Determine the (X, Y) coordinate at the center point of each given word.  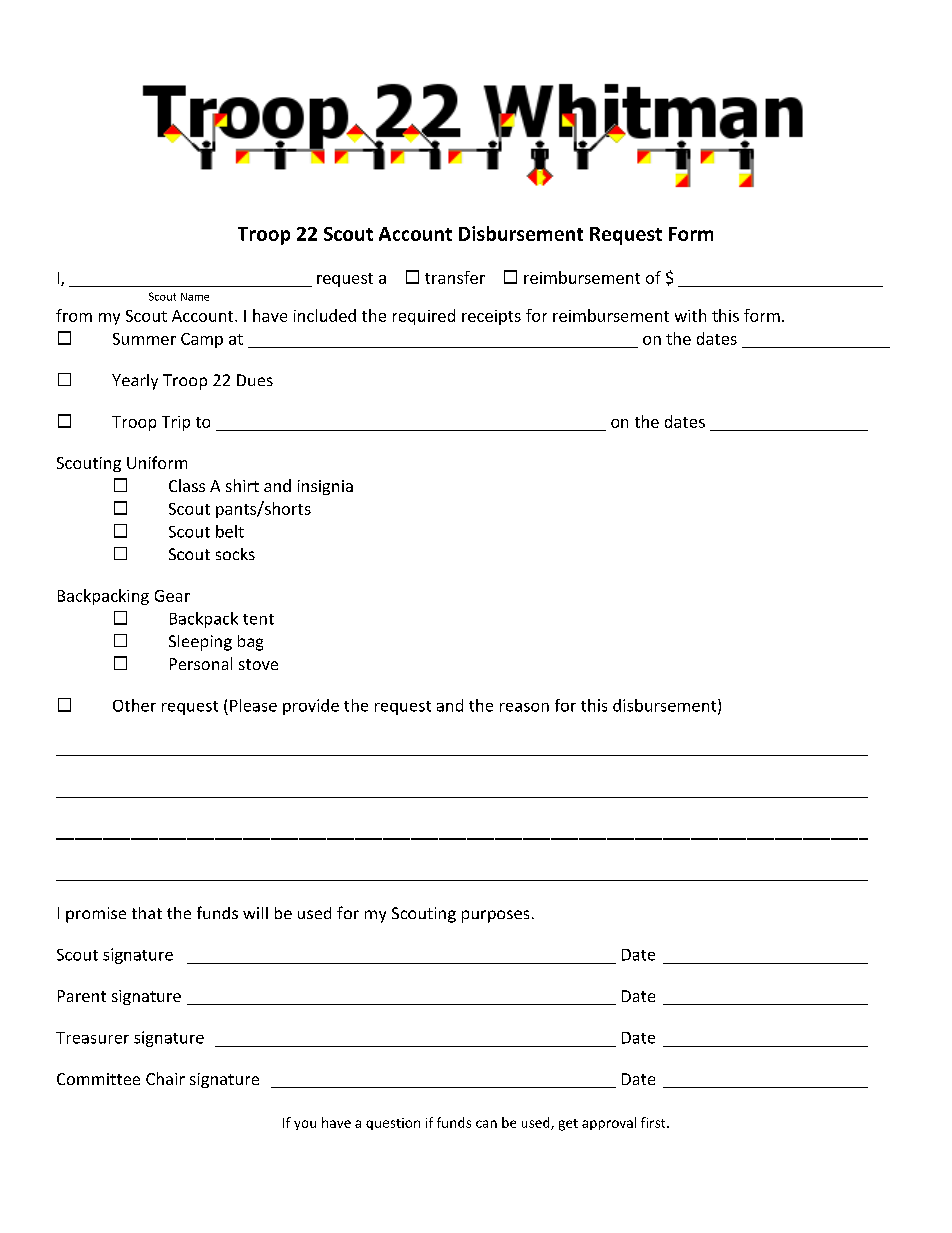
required (424, 317)
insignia (325, 487)
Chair (165, 1078)
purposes (495, 916)
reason (524, 707)
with (690, 315)
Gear (172, 596)
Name (195, 297)
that (147, 913)
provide (311, 707)
